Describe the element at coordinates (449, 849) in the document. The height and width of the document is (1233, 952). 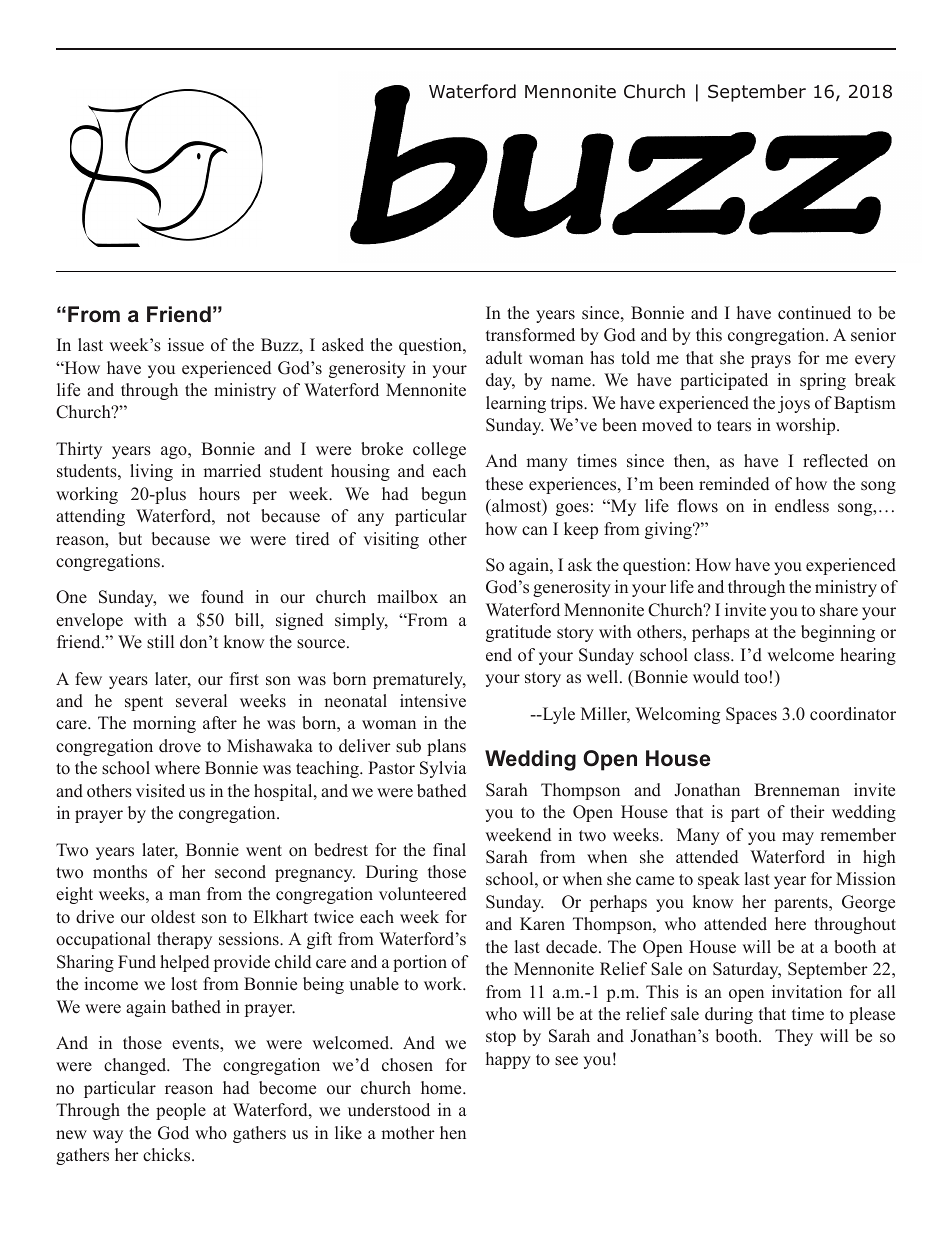
I see `final` at that location.
